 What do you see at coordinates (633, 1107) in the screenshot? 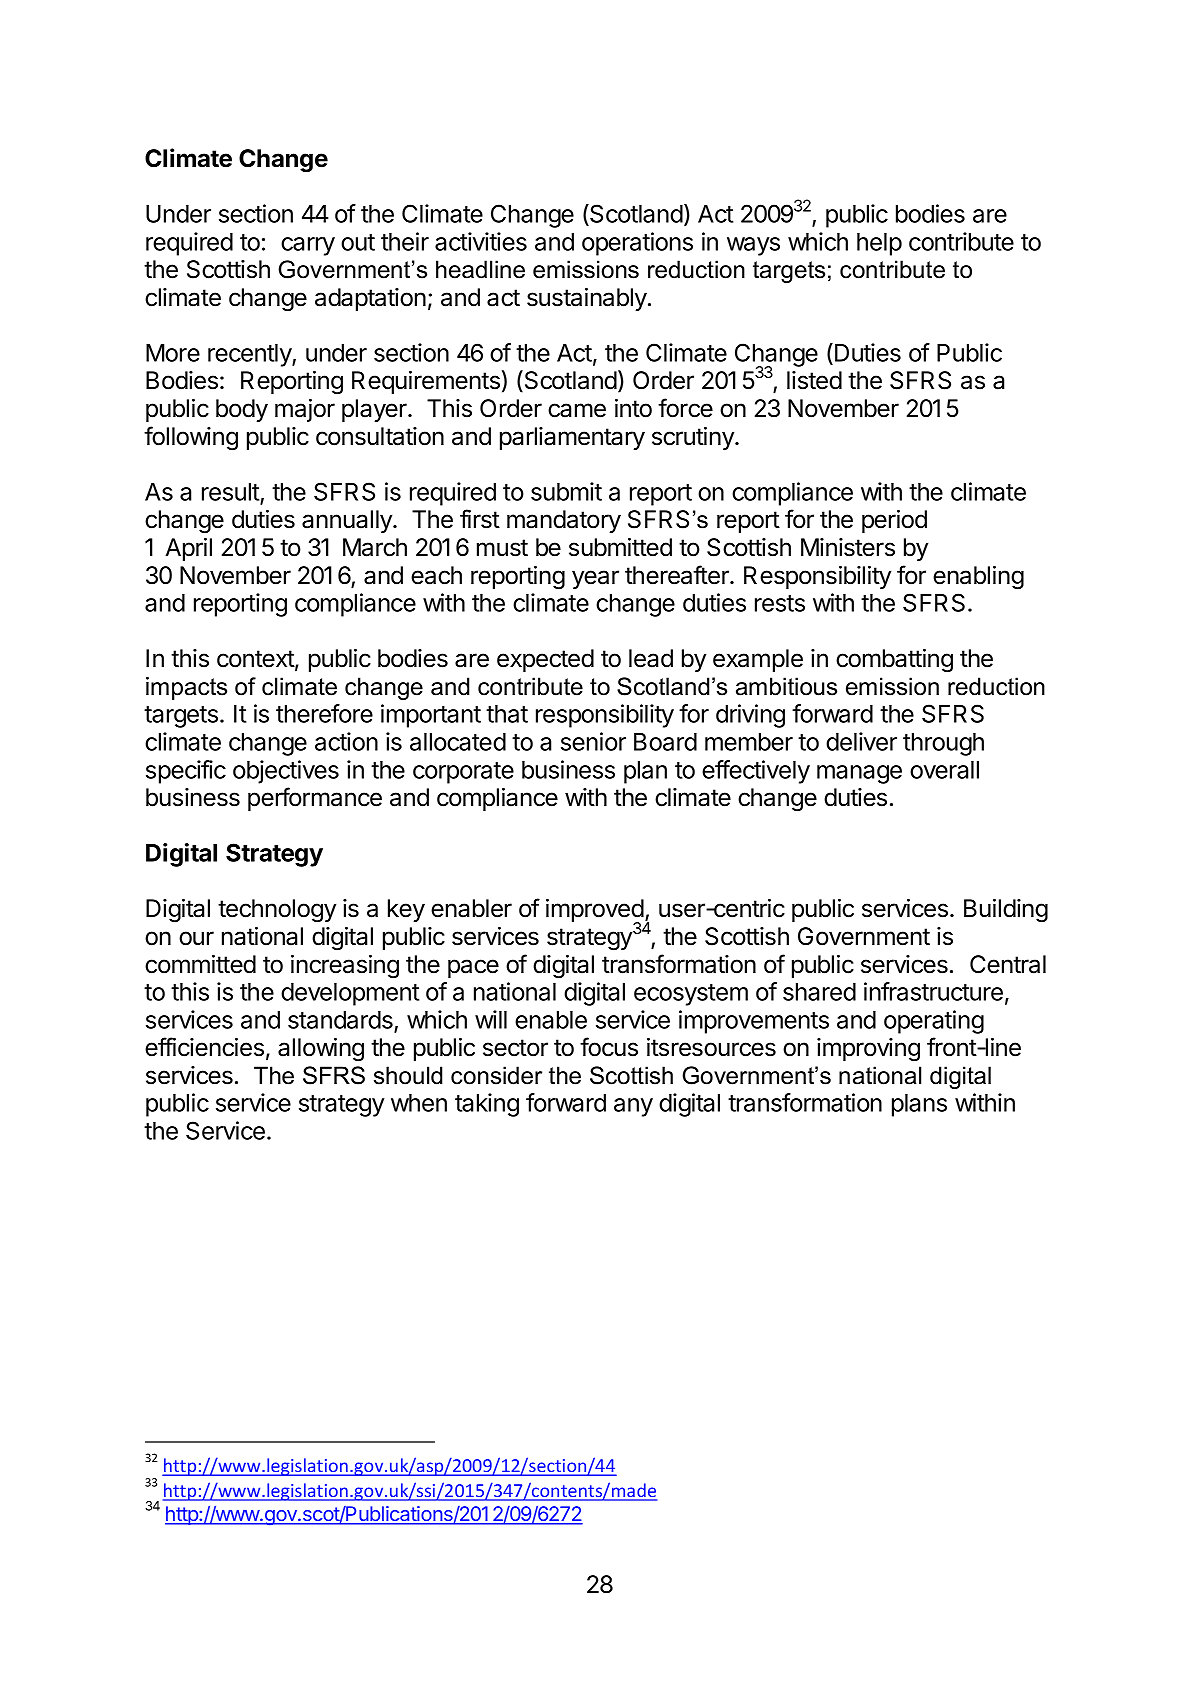
I see `any` at bounding box center [633, 1107].
